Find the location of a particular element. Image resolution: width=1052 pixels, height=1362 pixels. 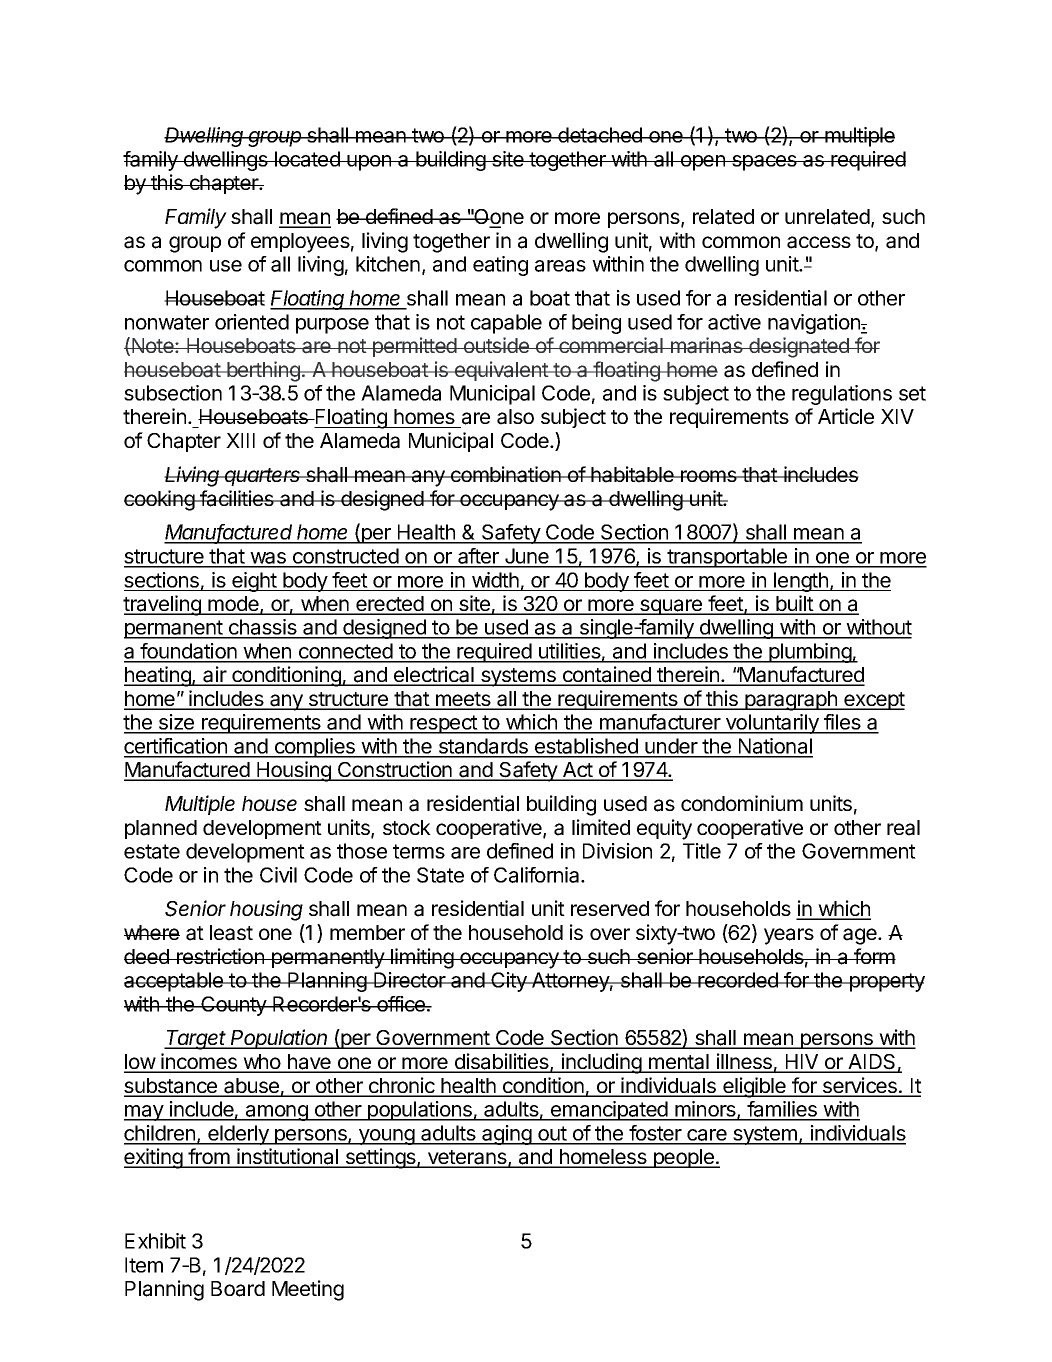

mode is located at coordinates (233, 605).
